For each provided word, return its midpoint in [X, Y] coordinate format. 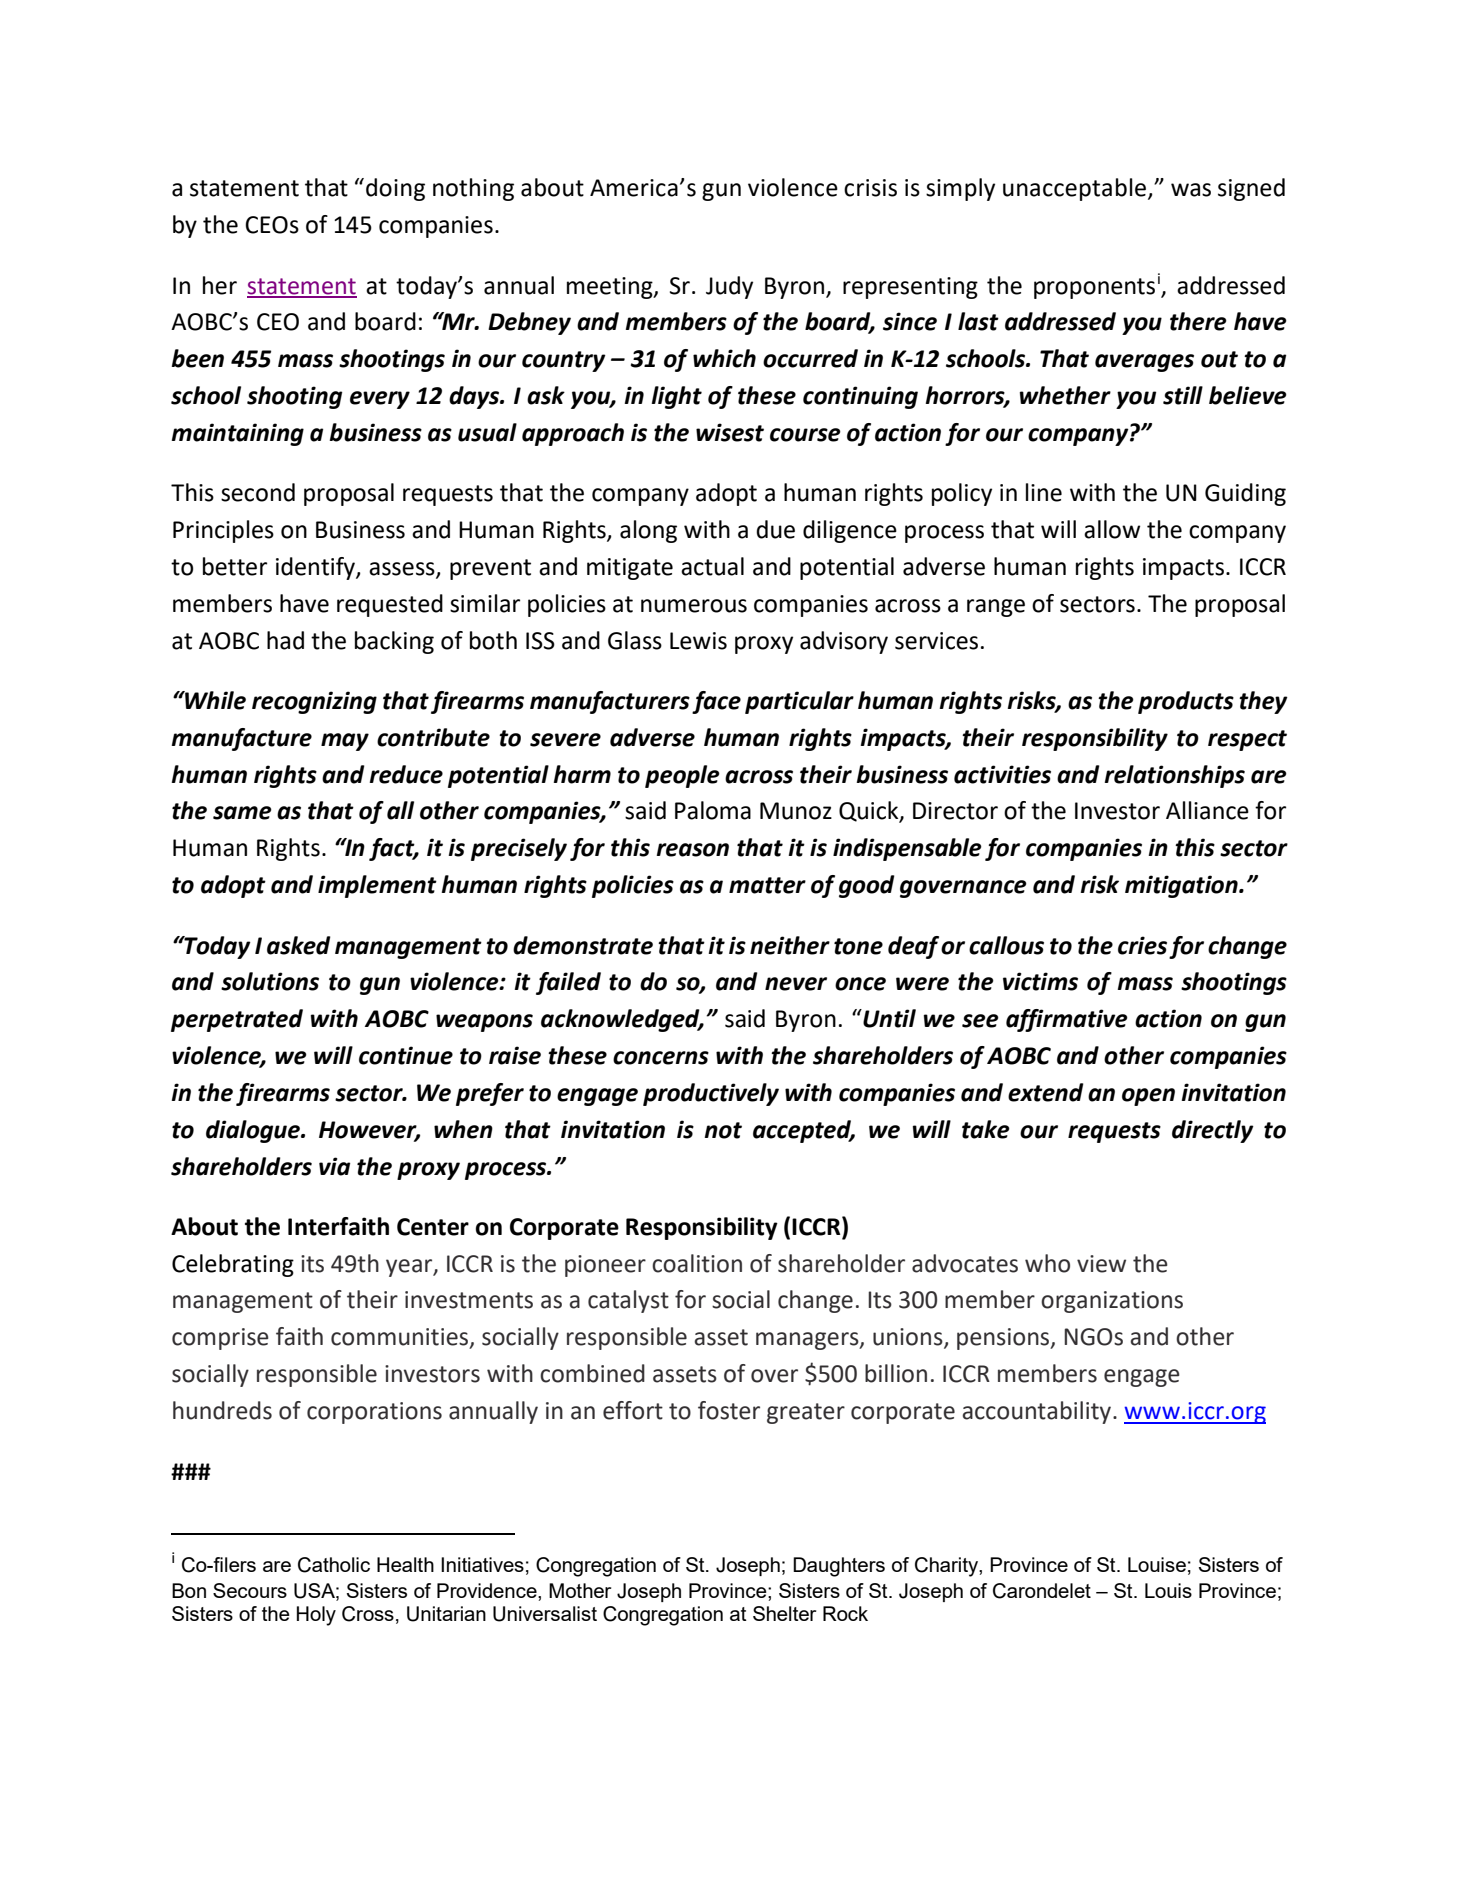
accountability [1038, 1412]
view [1101, 1264]
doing [395, 189]
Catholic [334, 1565]
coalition [697, 1263]
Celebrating [233, 1265]
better [235, 566]
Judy [729, 287]
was [1191, 190]
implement [377, 886]
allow [1112, 529]
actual [712, 566]
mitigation [1182, 886]
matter [767, 885]
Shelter [784, 1613]
